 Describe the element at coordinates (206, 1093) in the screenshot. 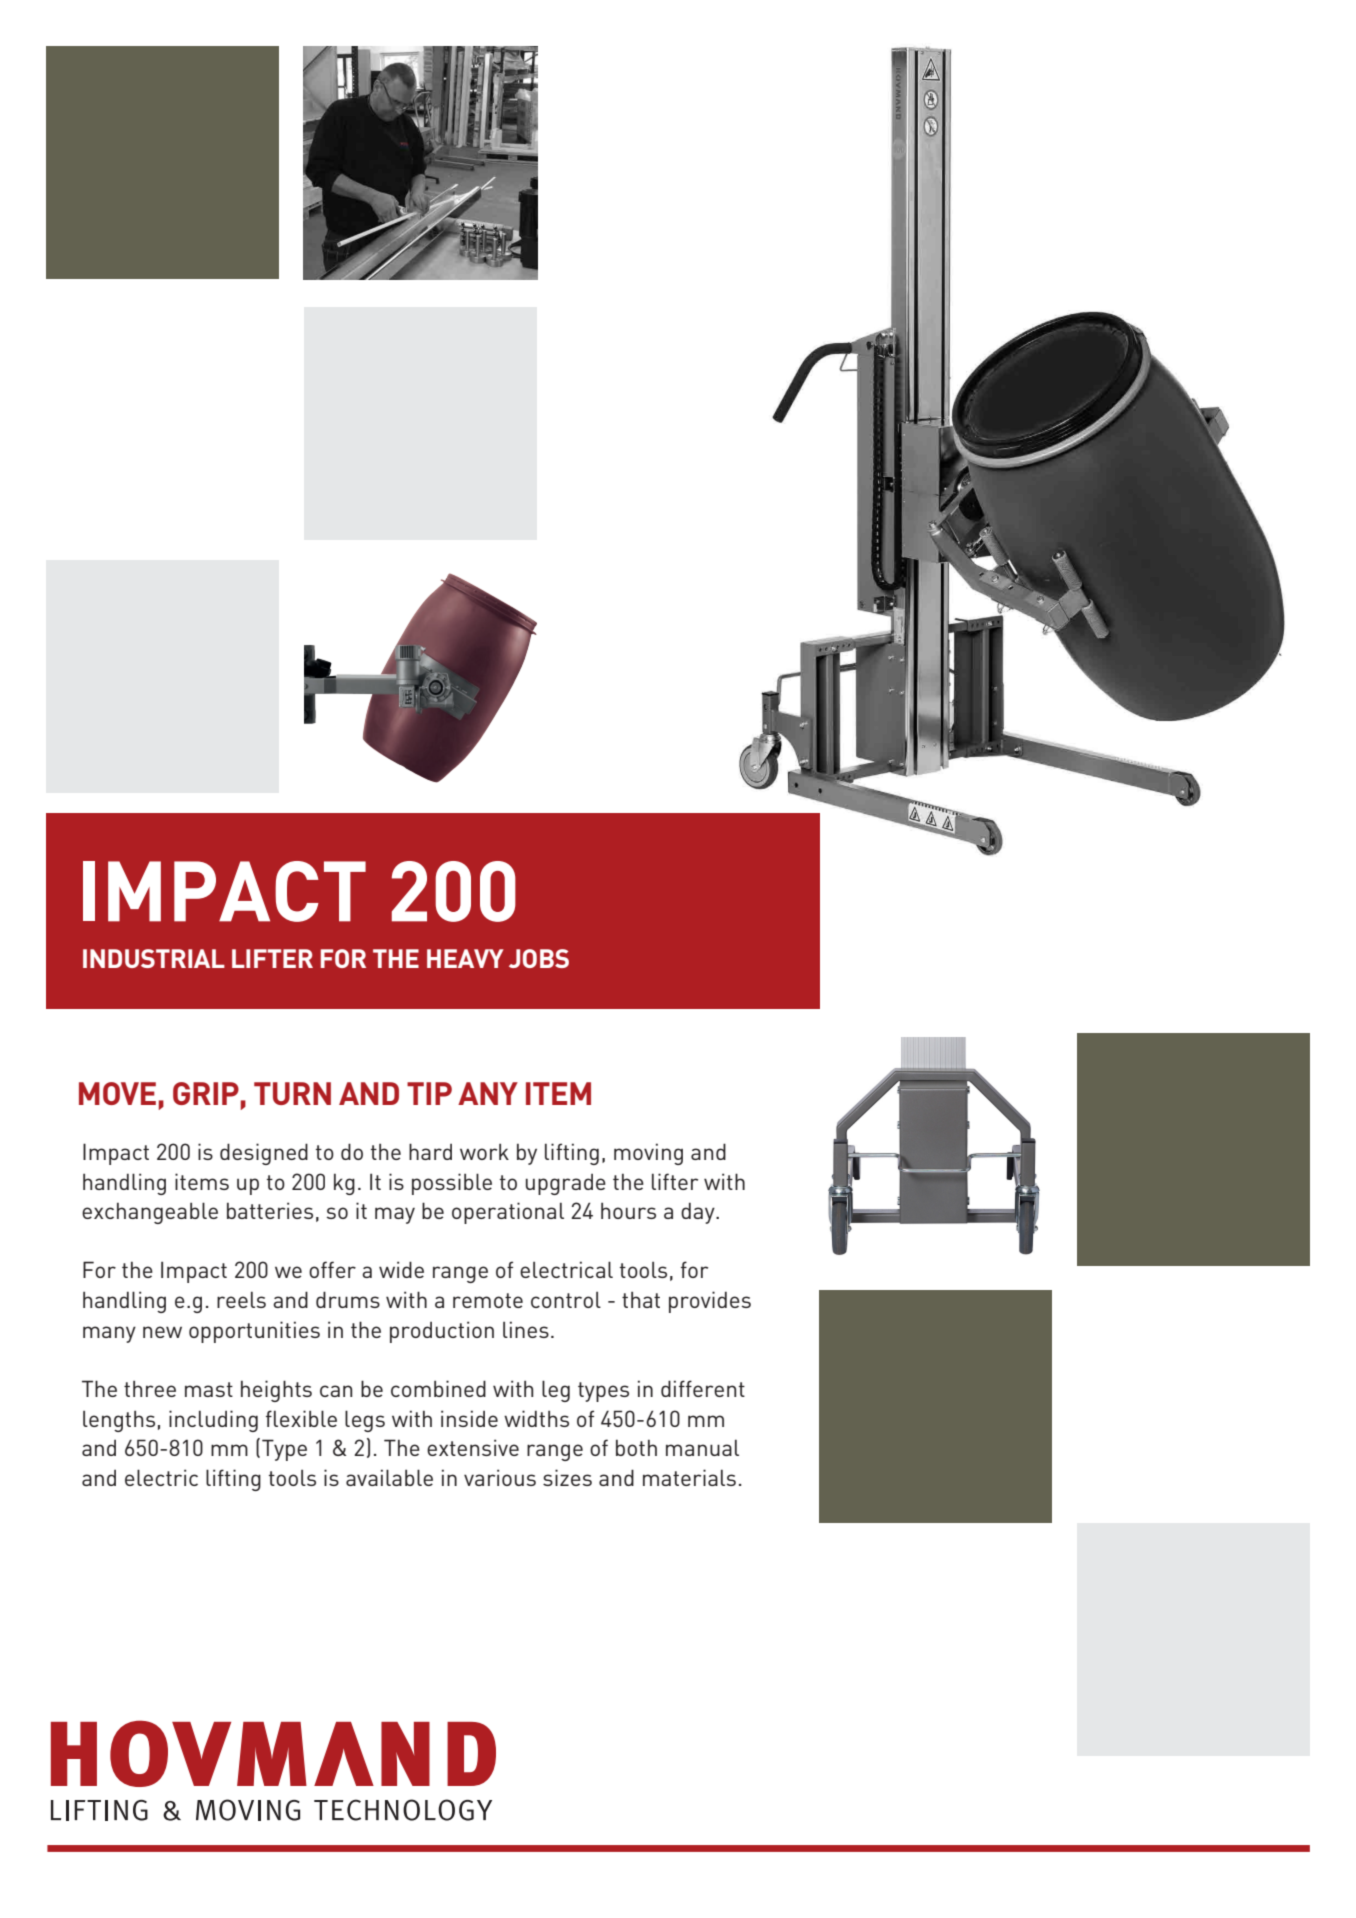

I see `GRIP` at that location.
